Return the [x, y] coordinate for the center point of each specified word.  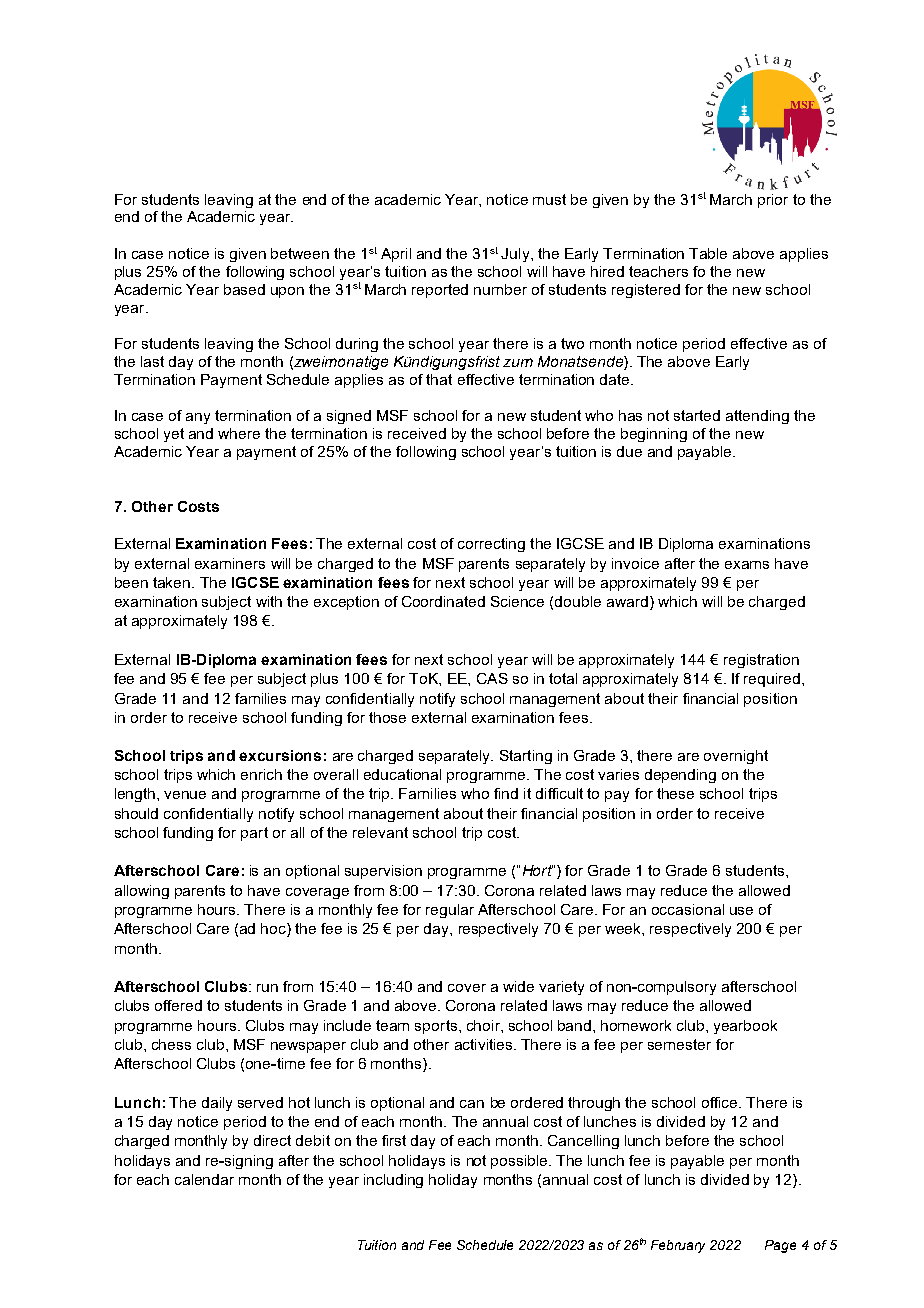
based [244, 289]
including [393, 1181]
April [396, 255]
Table [708, 253]
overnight [736, 757]
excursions [280, 755]
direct [272, 1140]
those [387, 717]
